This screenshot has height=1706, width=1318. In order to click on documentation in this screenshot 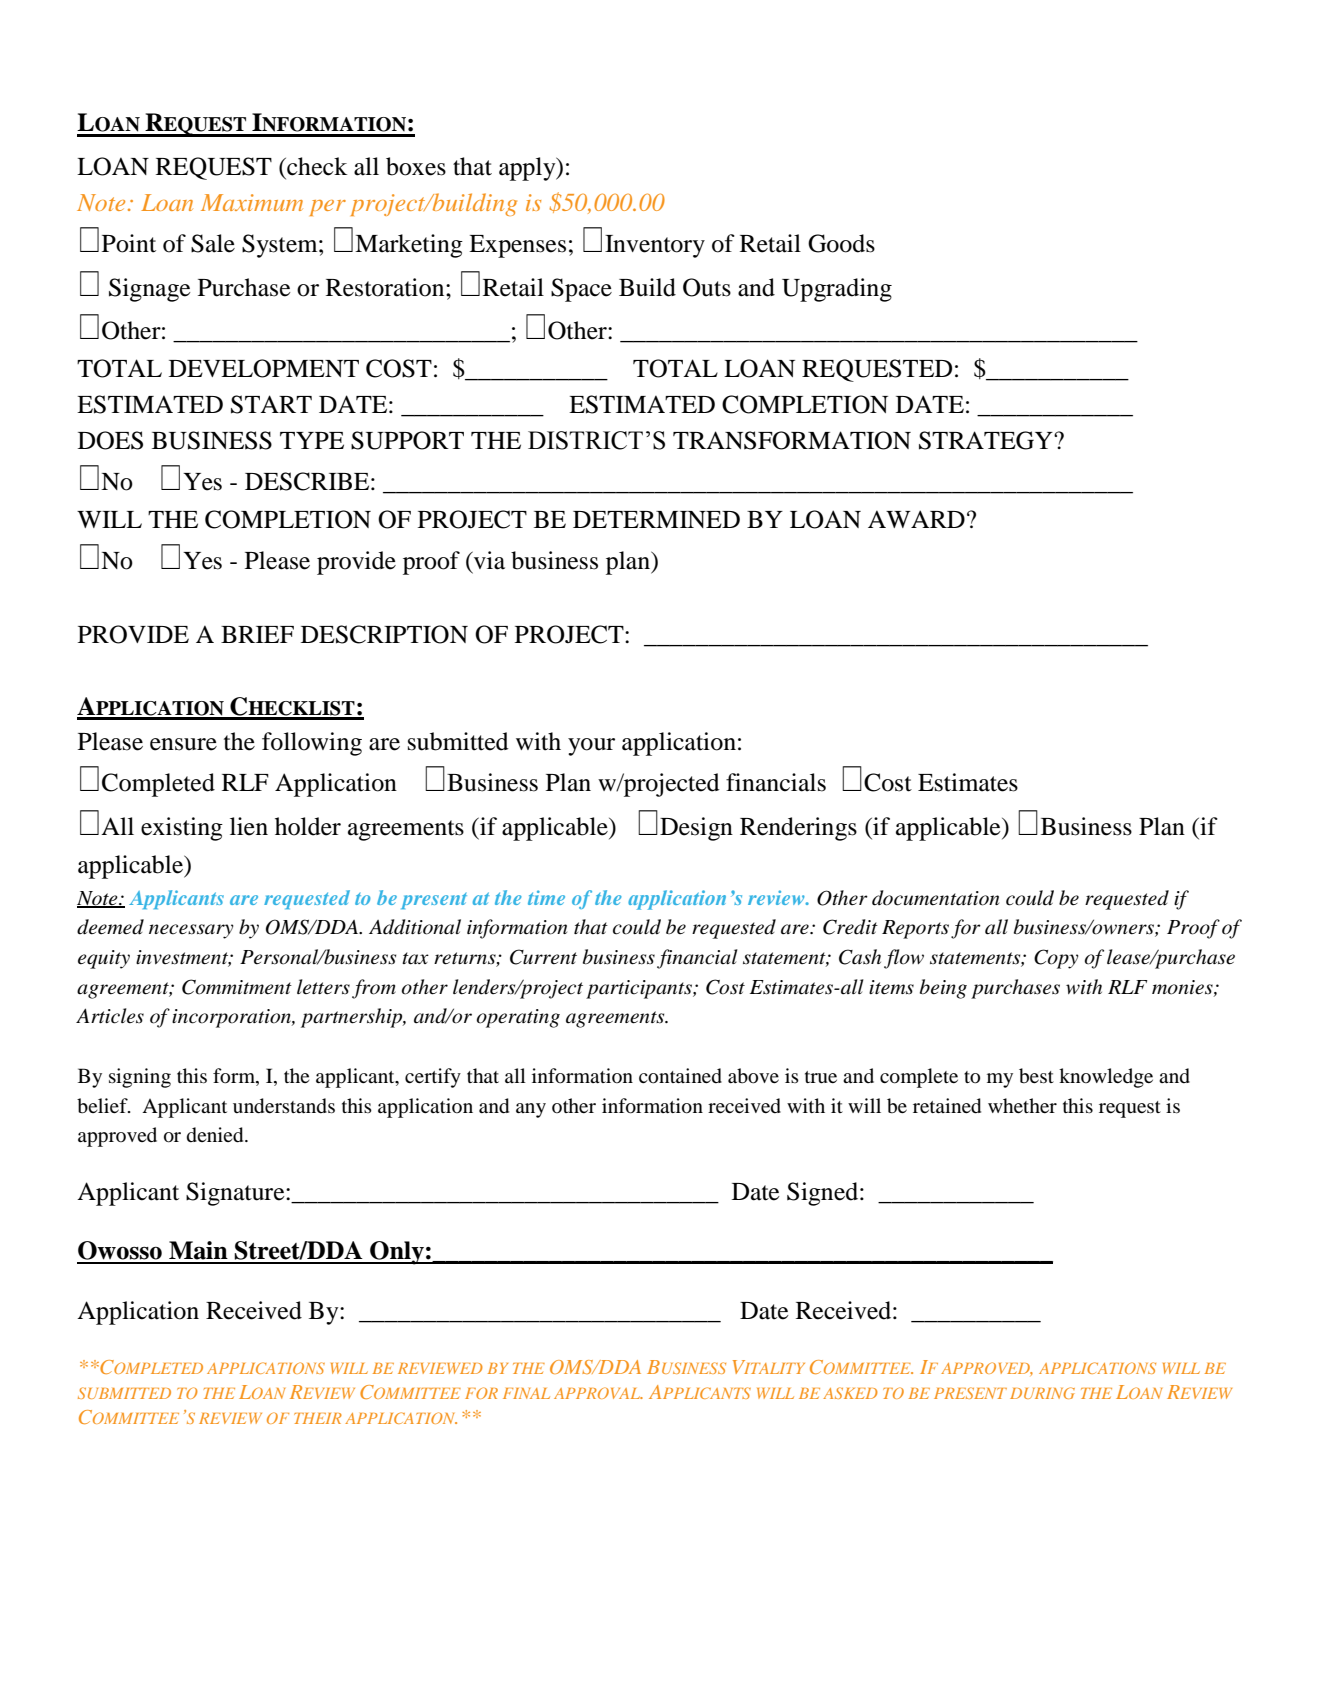, I will do `click(935, 898)`.
